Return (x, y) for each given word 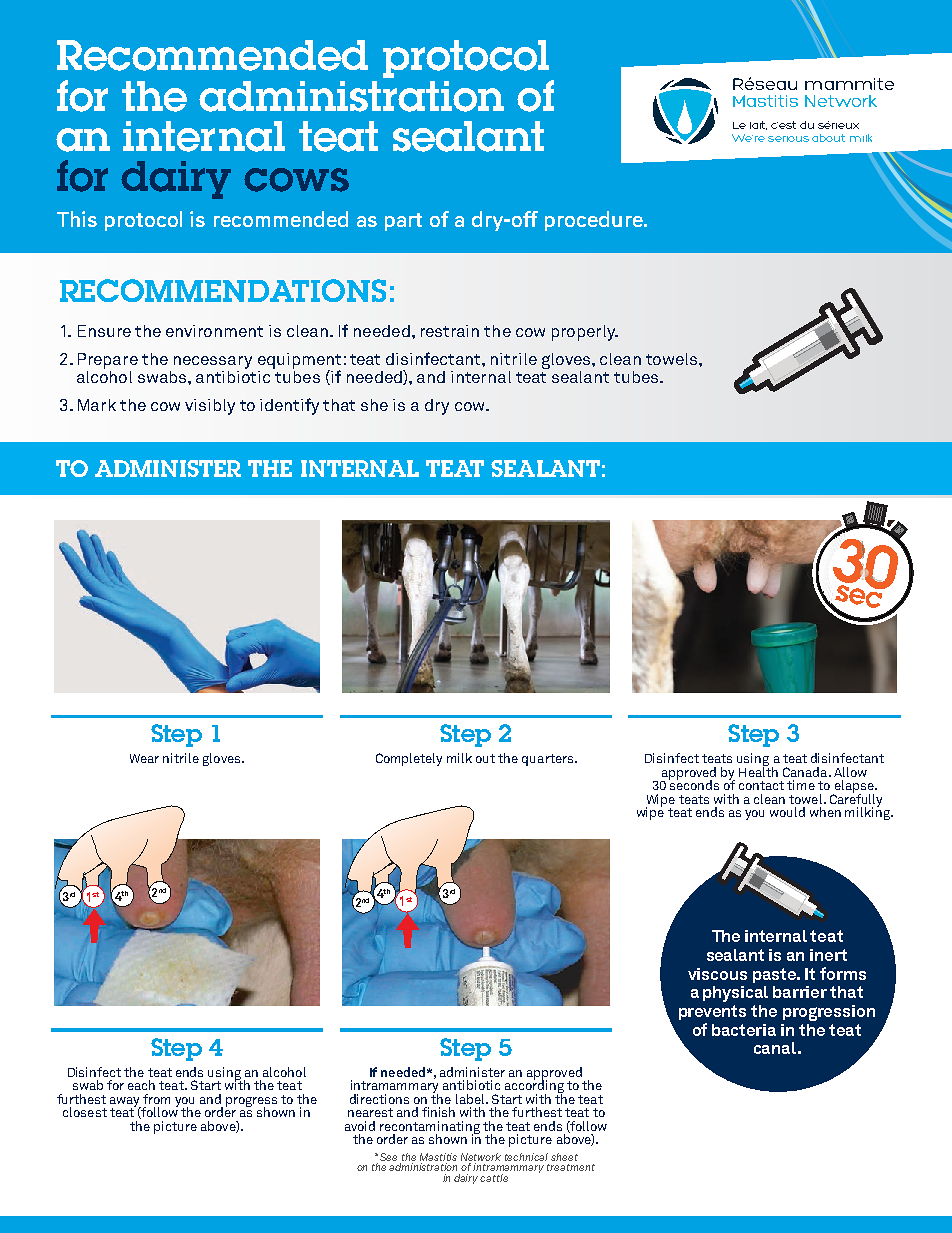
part (403, 222)
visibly (210, 407)
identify (289, 406)
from (156, 1099)
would (787, 812)
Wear (144, 758)
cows (296, 180)
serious (788, 139)
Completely (409, 759)
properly (585, 333)
